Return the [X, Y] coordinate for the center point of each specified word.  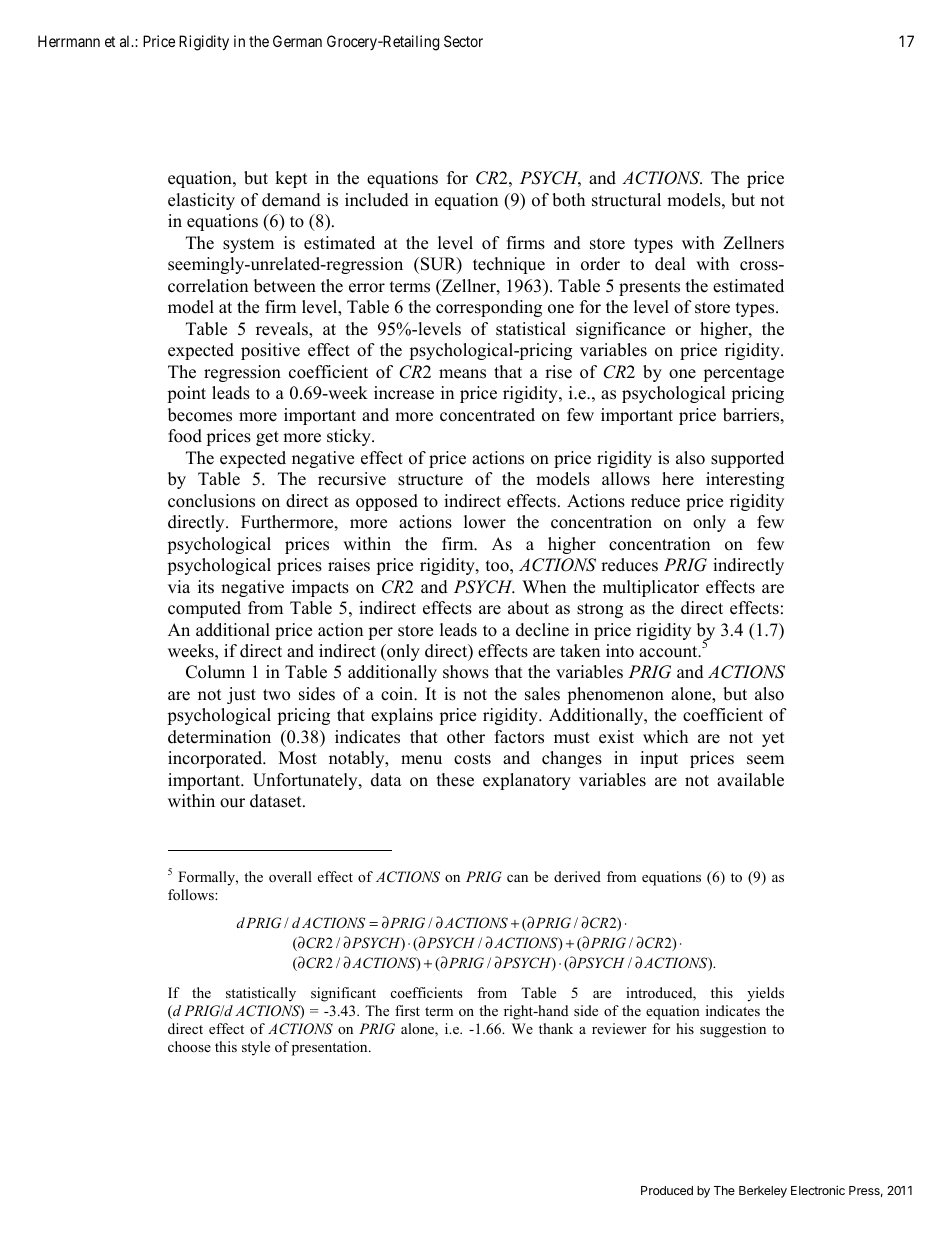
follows [192, 894]
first [407, 1010]
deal [670, 264]
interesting [745, 480]
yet [773, 739]
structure [430, 480]
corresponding [489, 308]
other [466, 737]
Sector [463, 41]
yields [765, 994]
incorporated [216, 759]
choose [189, 1046]
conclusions [211, 501]
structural [626, 200]
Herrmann [69, 41]
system [248, 245]
